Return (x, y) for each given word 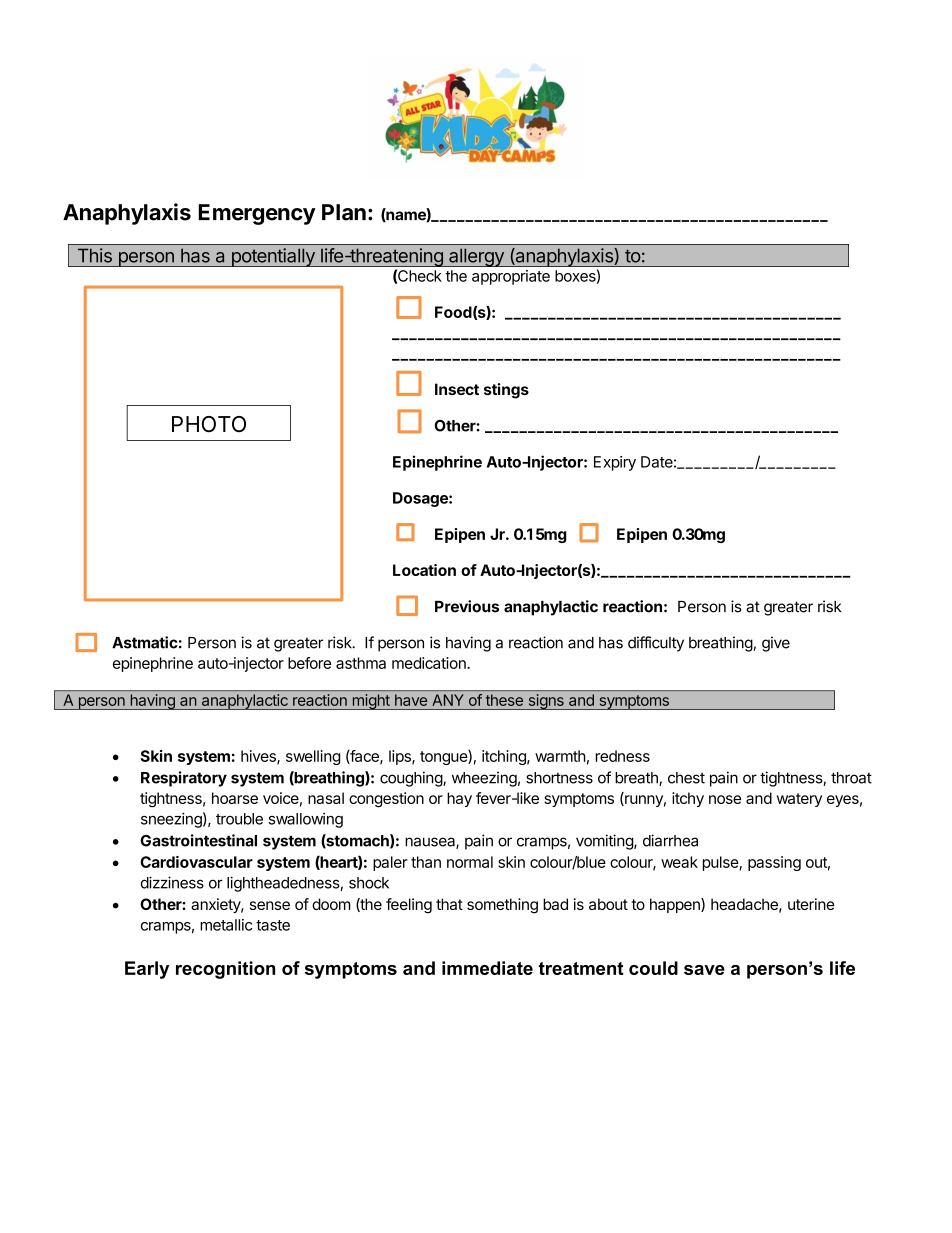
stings (506, 391)
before (309, 663)
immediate (487, 968)
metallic (226, 925)
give (776, 644)
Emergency (257, 214)
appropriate (511, 277)
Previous (467, 606)
